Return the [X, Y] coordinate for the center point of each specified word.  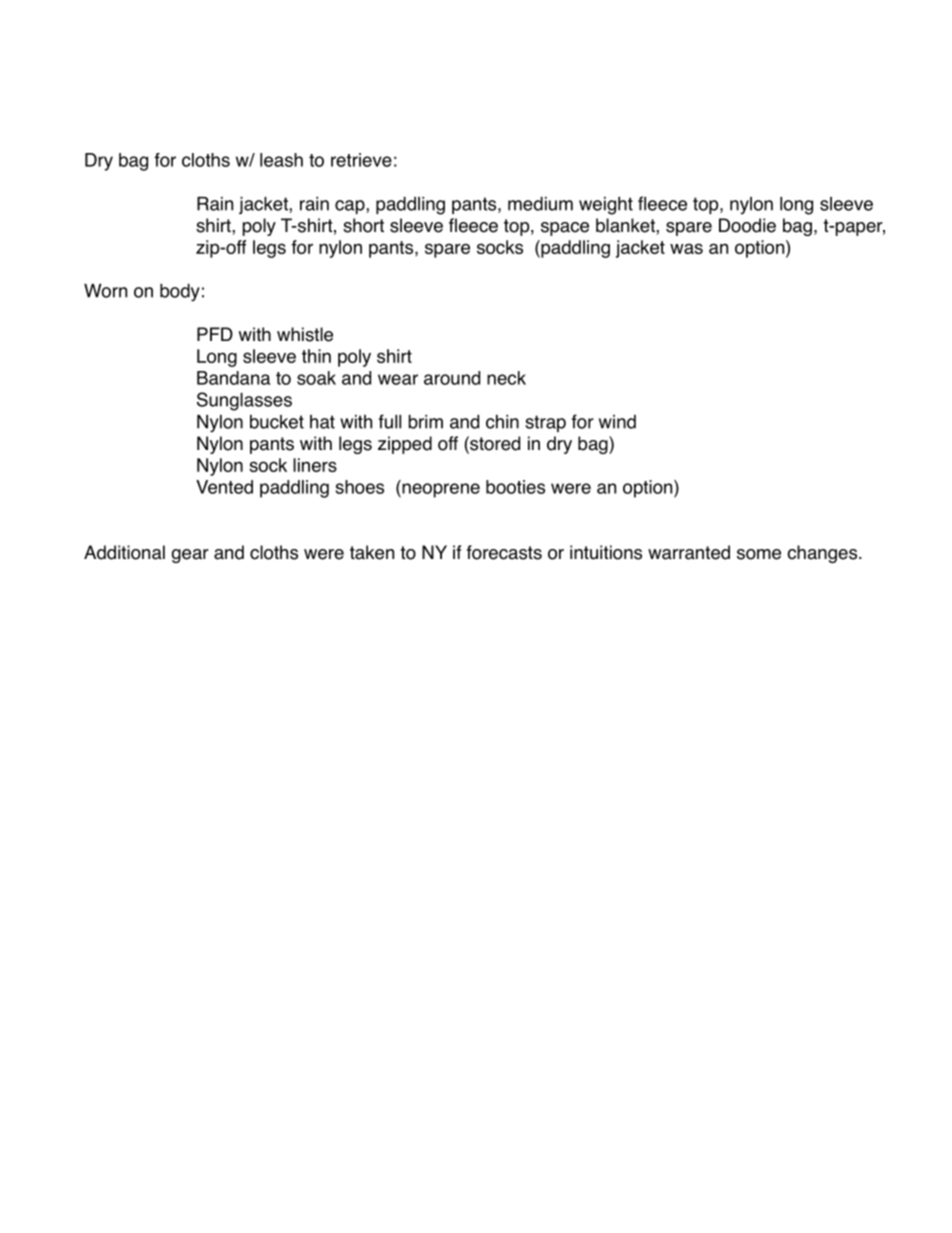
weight [606, 205]
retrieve [361, 160]
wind [617, 422]
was [686, 248]
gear [190, 556]
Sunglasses [244, 401]
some [759, 554]
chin [502, 421]
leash [281, 160]
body [180, 292]
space [565, 229]
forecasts [504, 552]
